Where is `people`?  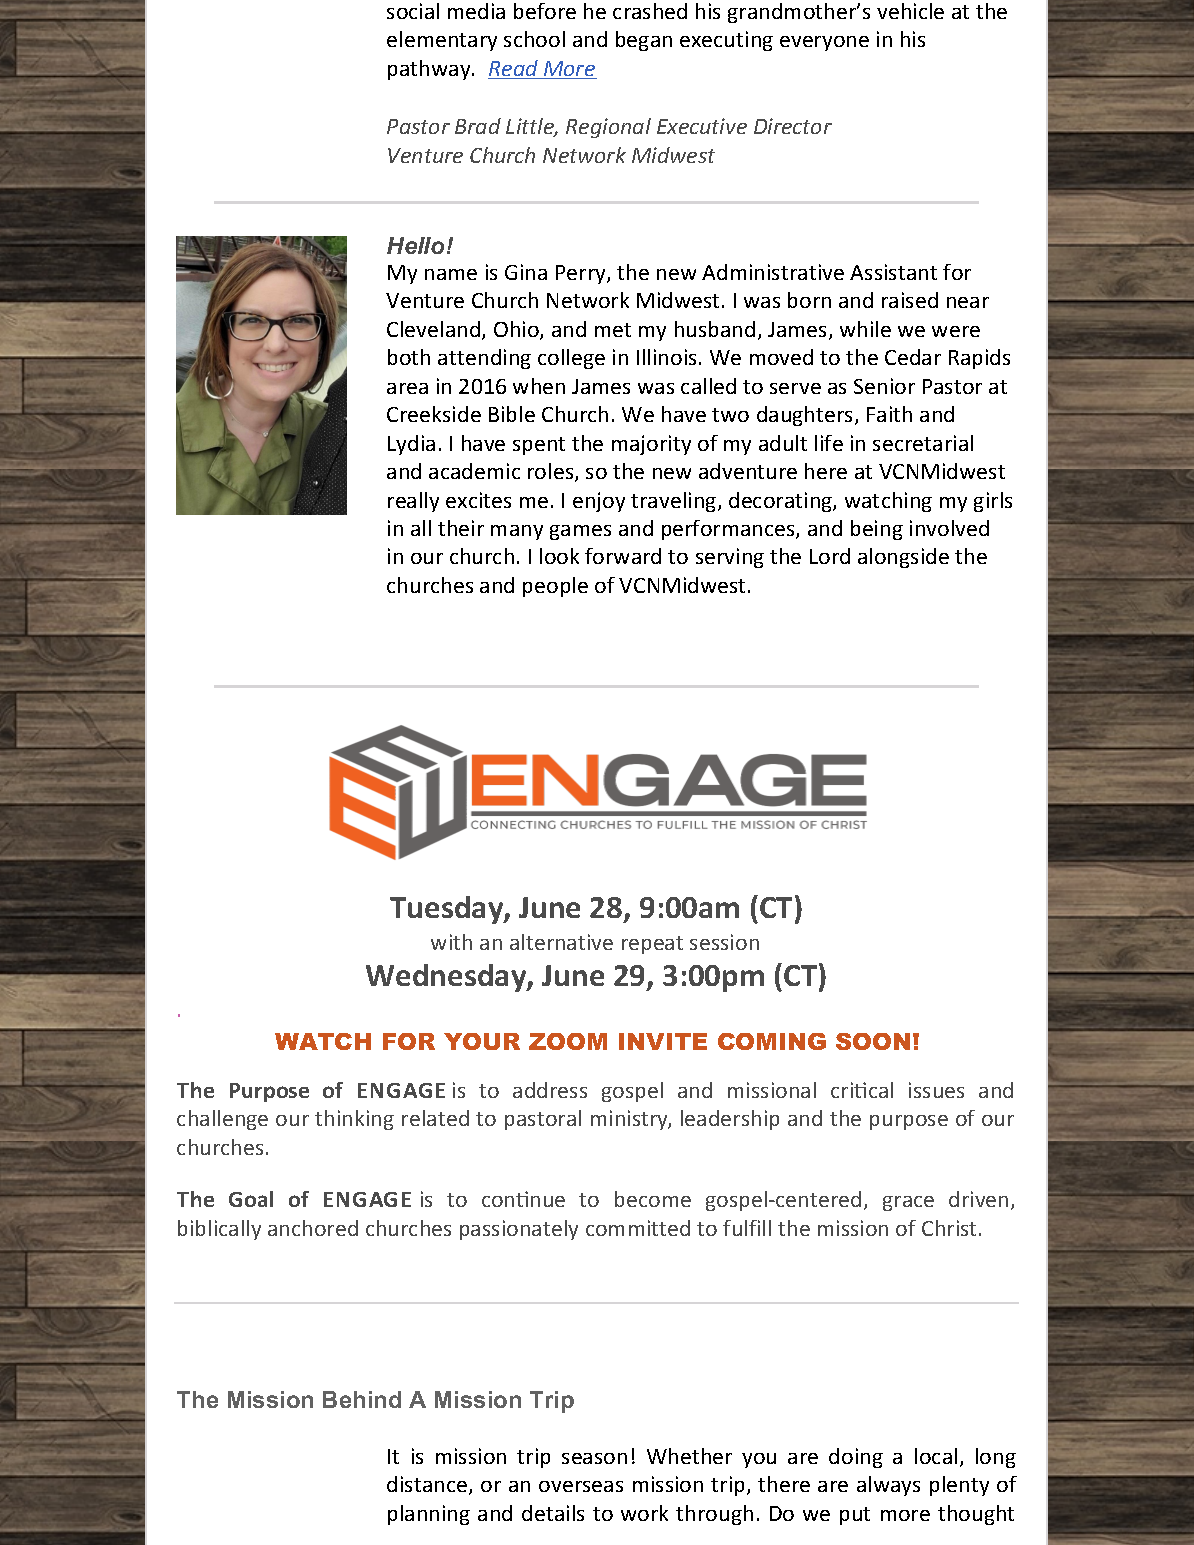
people is located at coordinates (555, 587).
